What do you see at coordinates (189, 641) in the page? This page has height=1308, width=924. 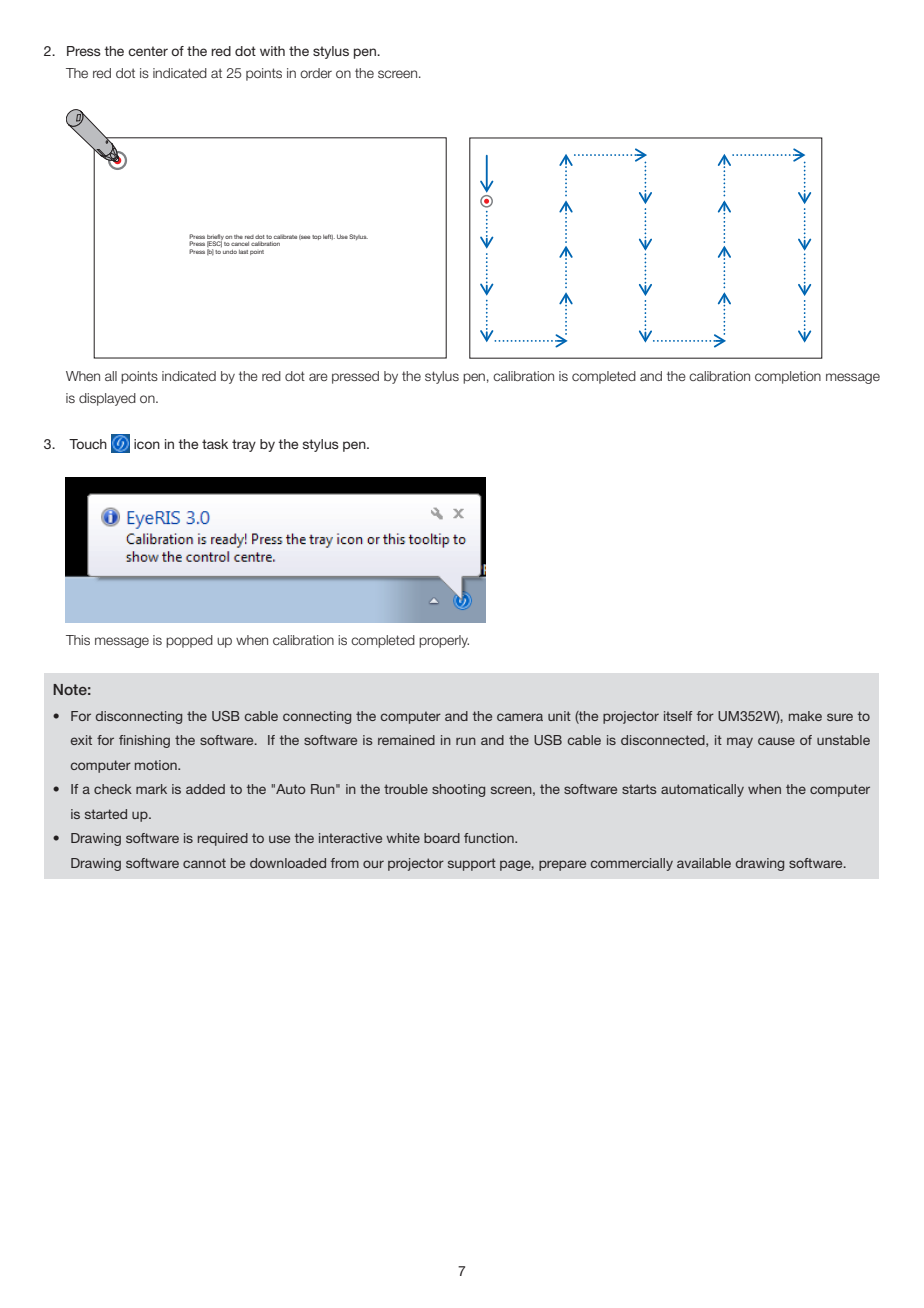 I see `popped` at bounding box center [189, 641].
